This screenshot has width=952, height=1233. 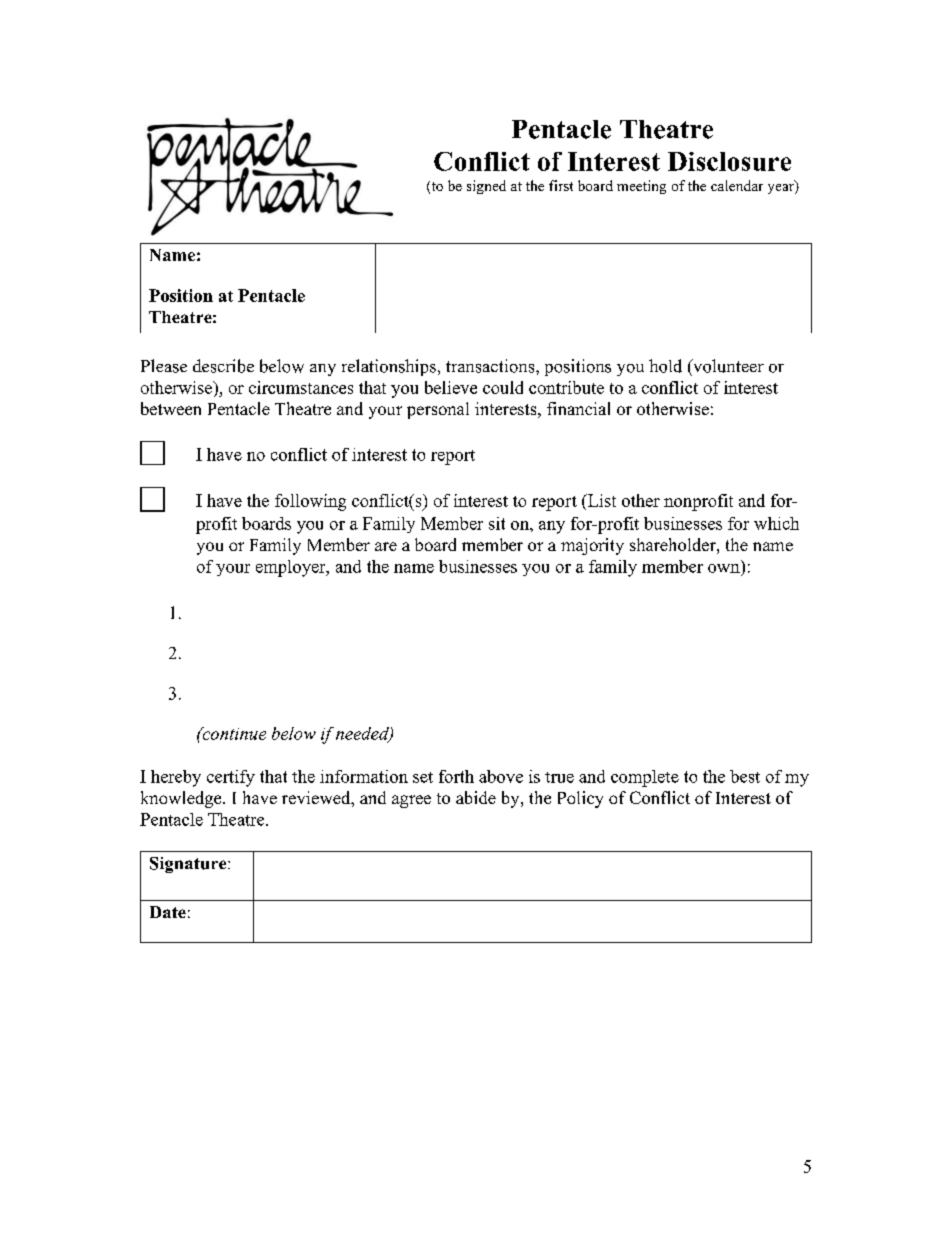 What do you see at coordinates (456, 776) in the screenshot?
I see `forth` at bounding box center [456, 776].
